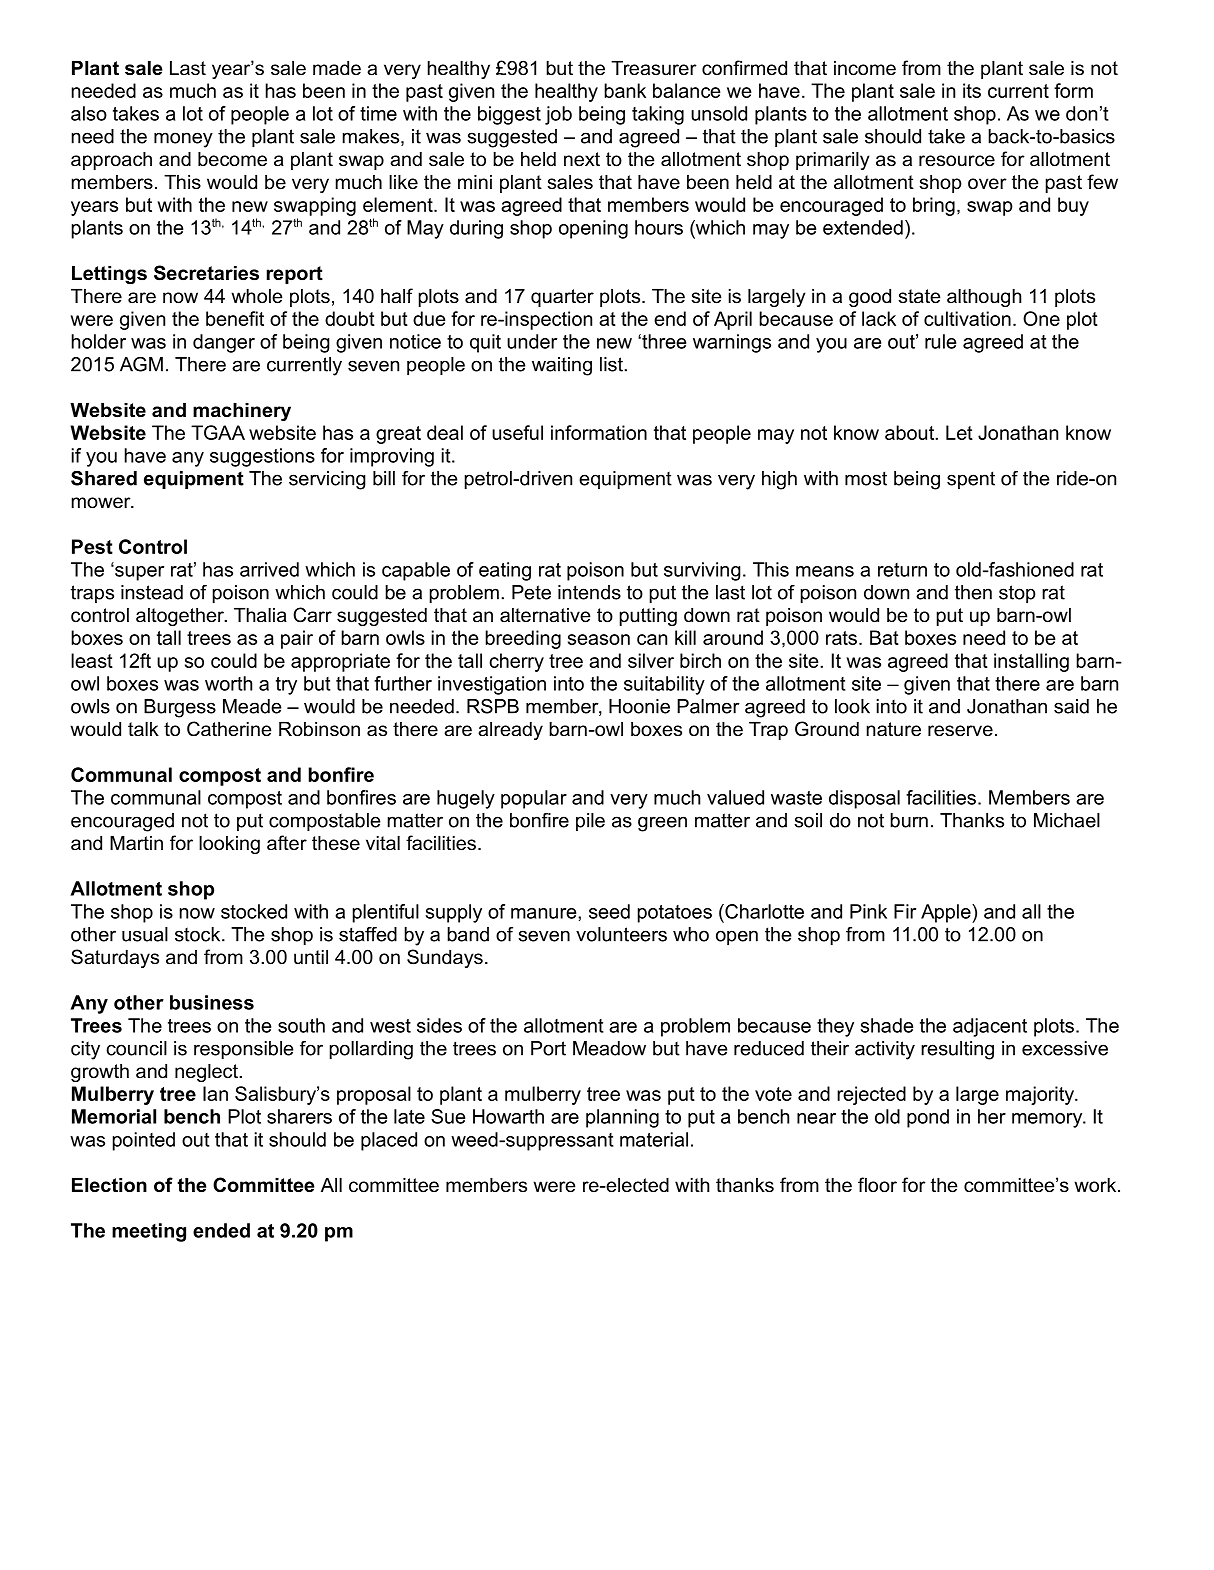  What do you see at coordinates (183, 140) in the screenshot?
I see `money` at bounding box center [183, 140].
